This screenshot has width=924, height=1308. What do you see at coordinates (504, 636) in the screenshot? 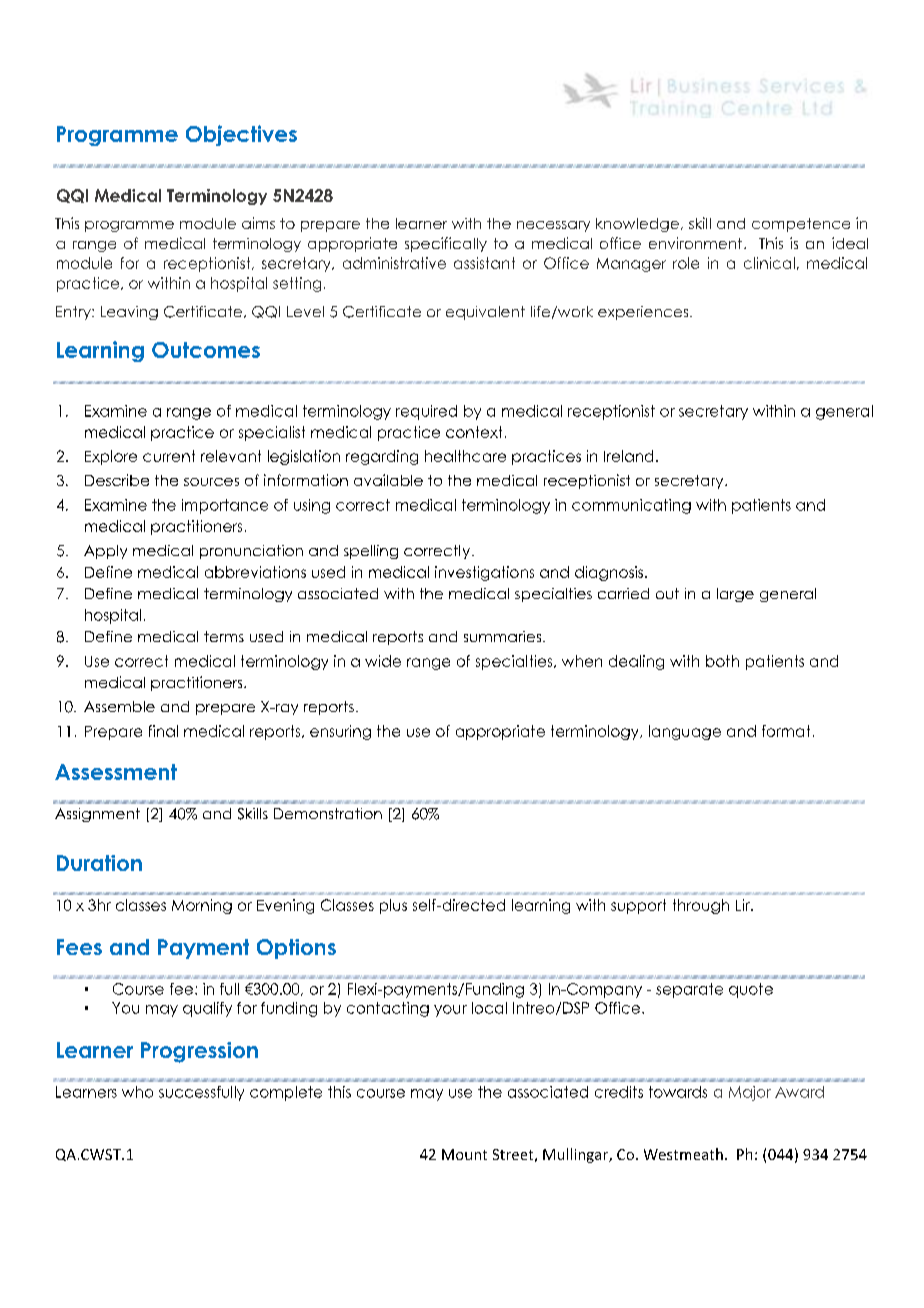
I see `summaries` at bounding box center [504, 636].
